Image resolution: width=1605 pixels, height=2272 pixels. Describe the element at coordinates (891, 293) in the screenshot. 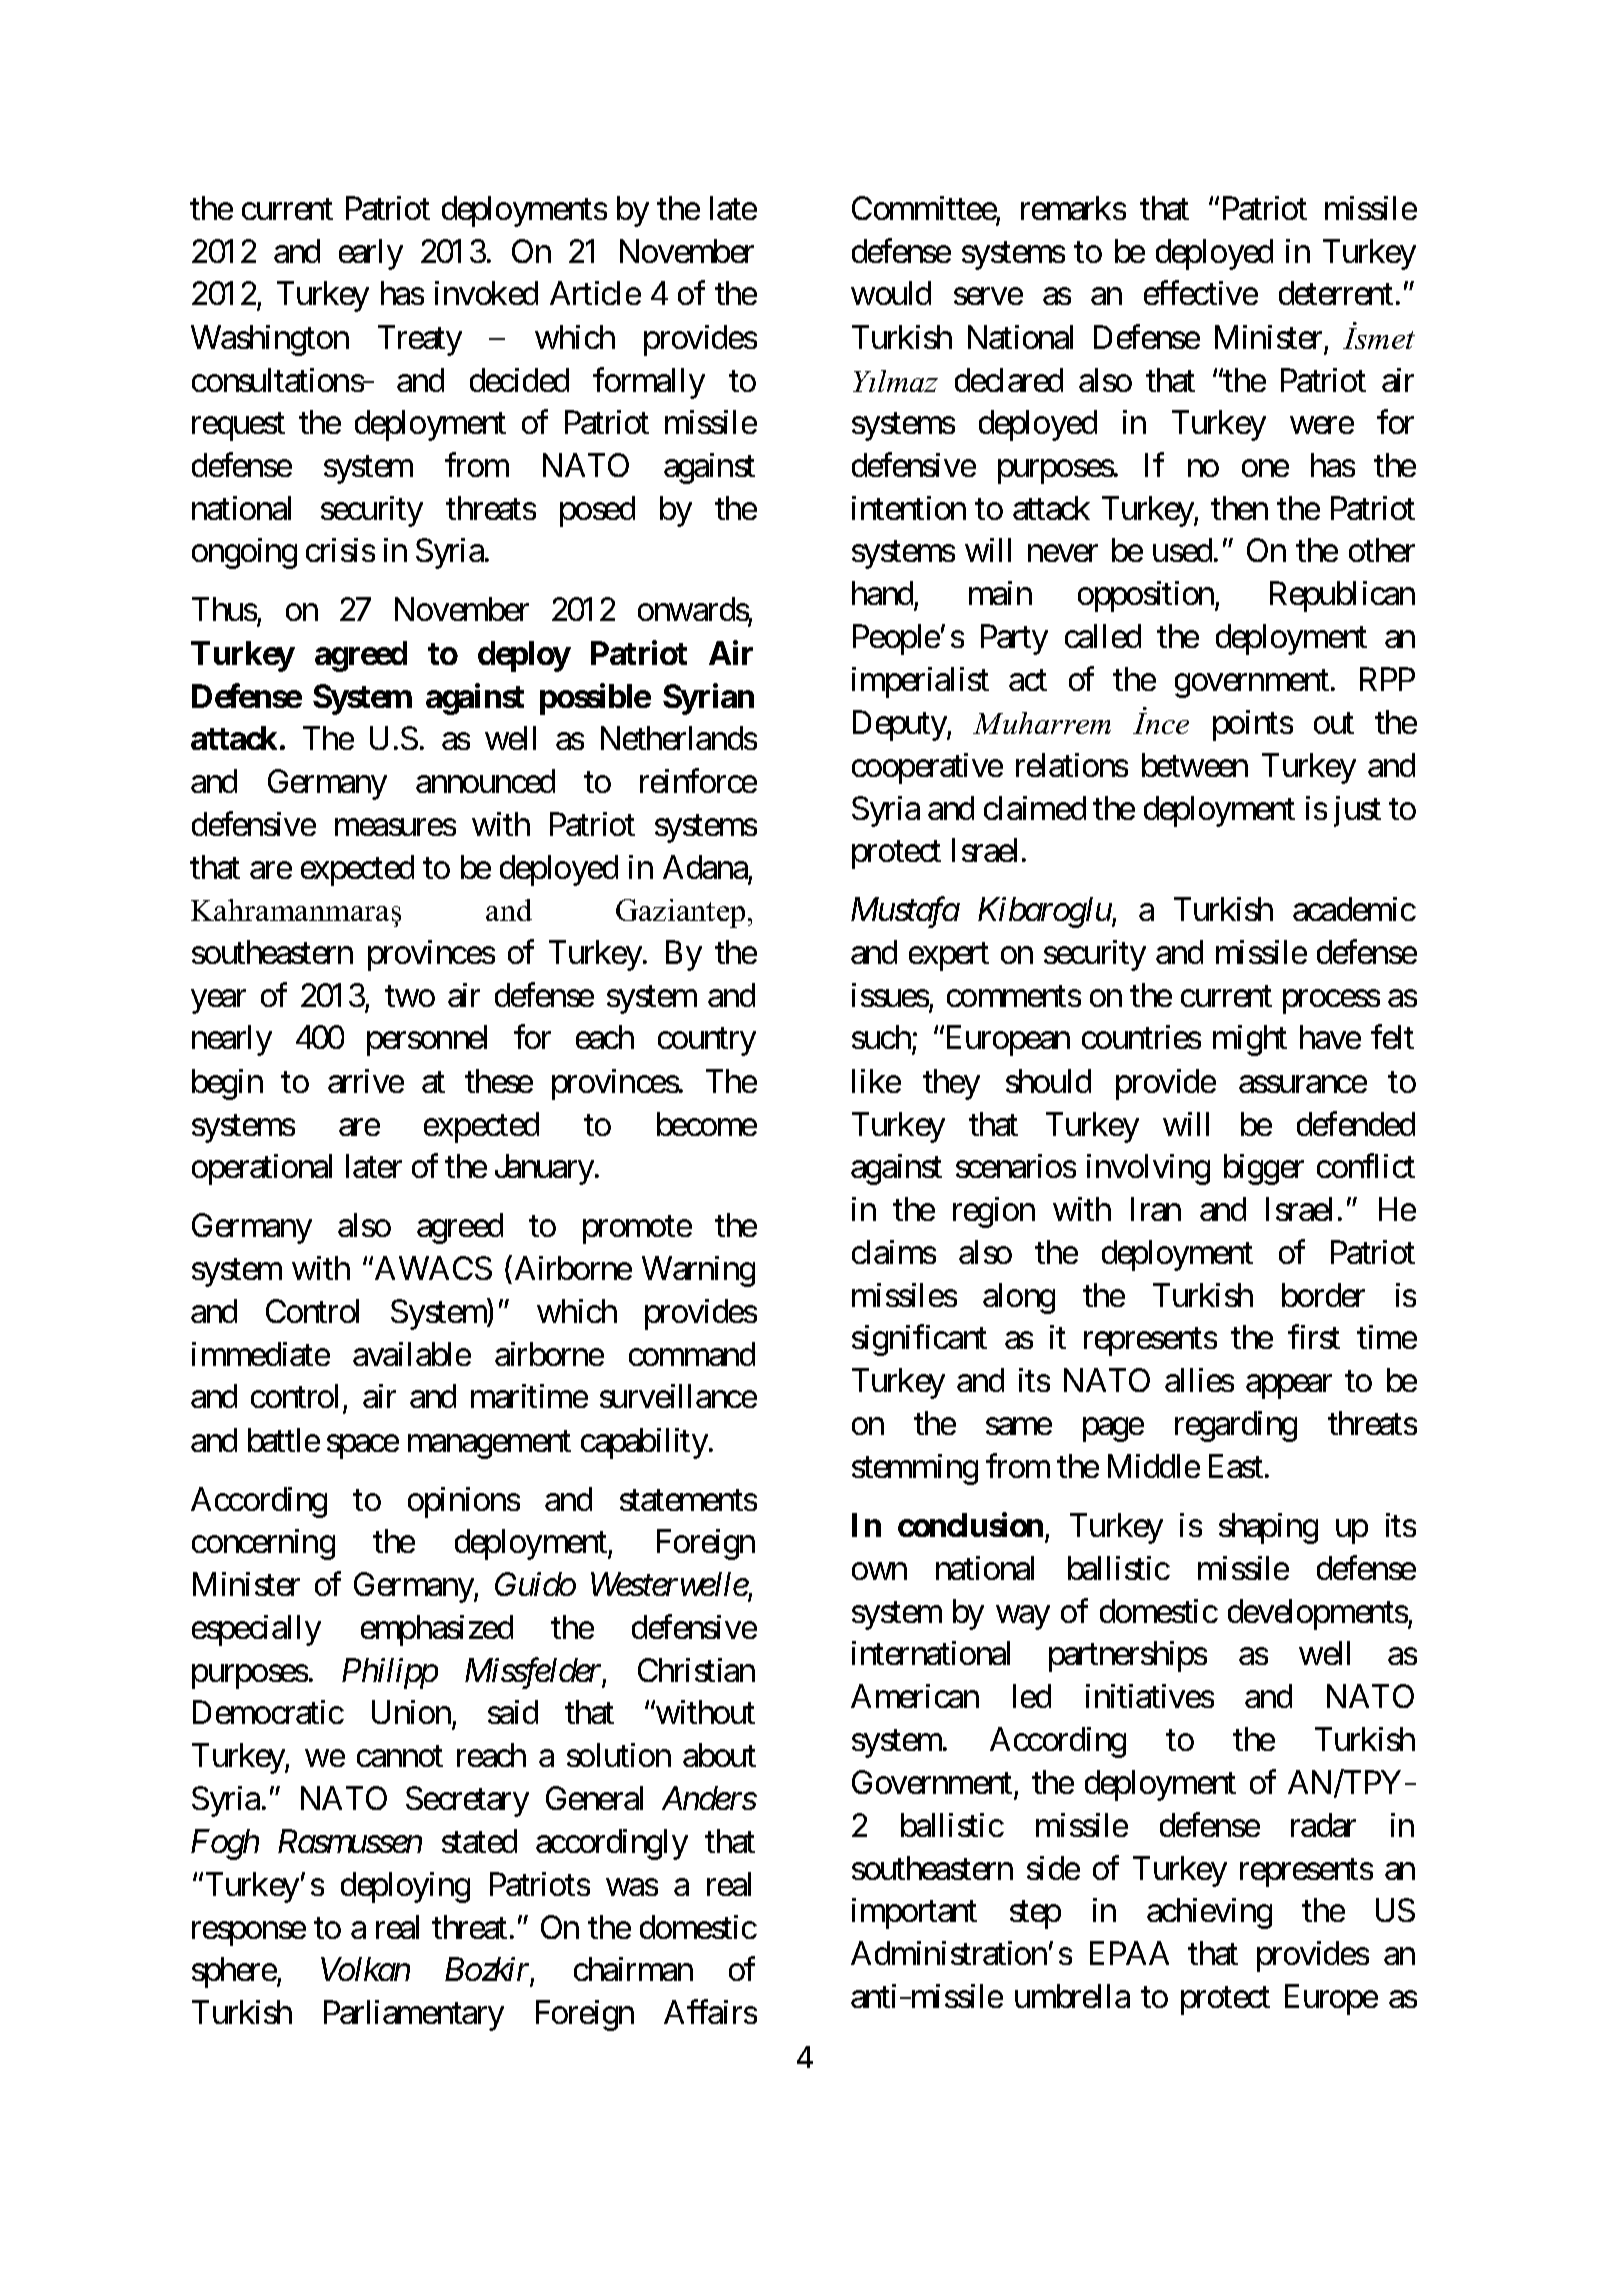

I see `would` at that location.
